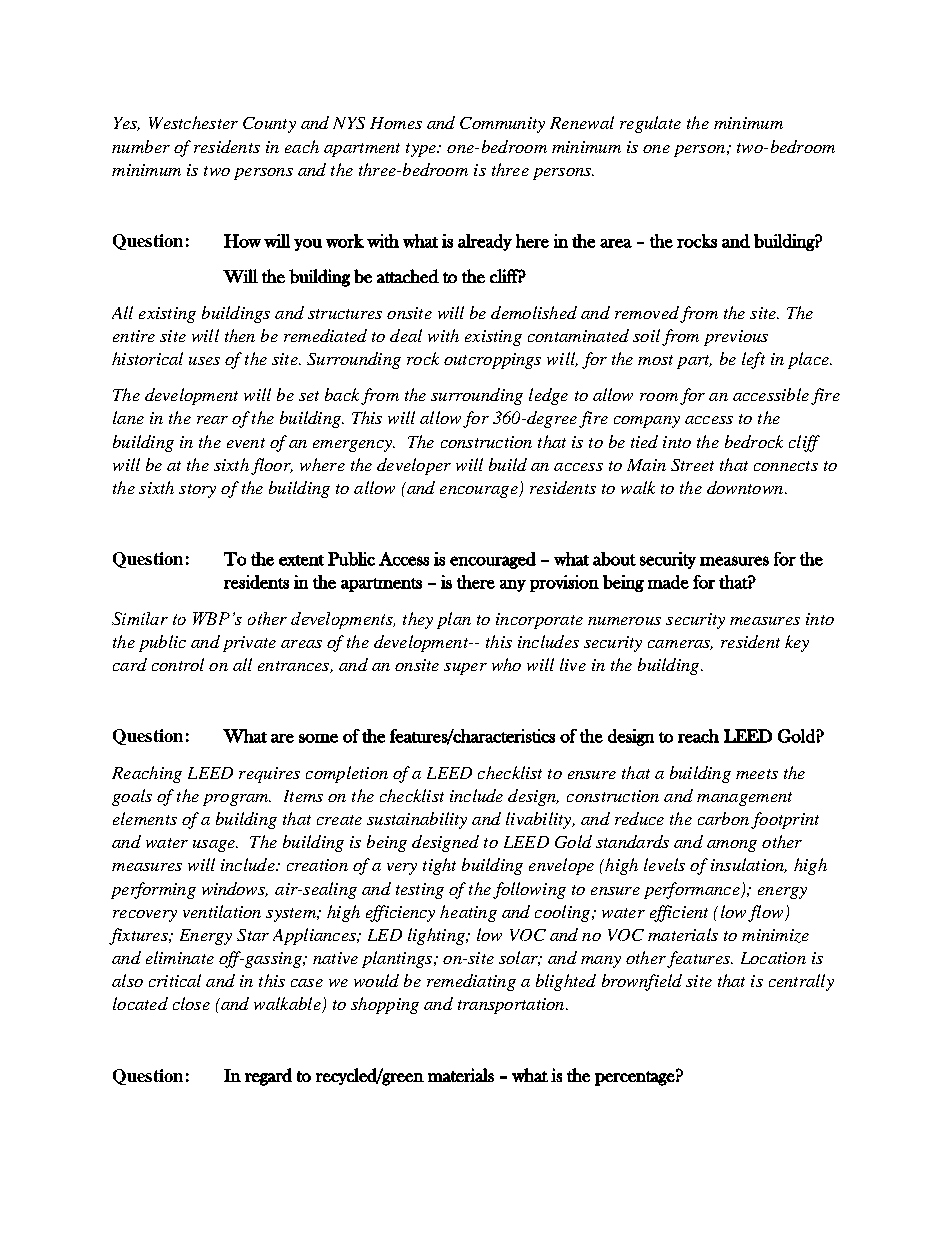 The image size is (952, 1233). Describe the element at coordinates (492, 361) in the screenshot. I see `outcroppings` at that location.
